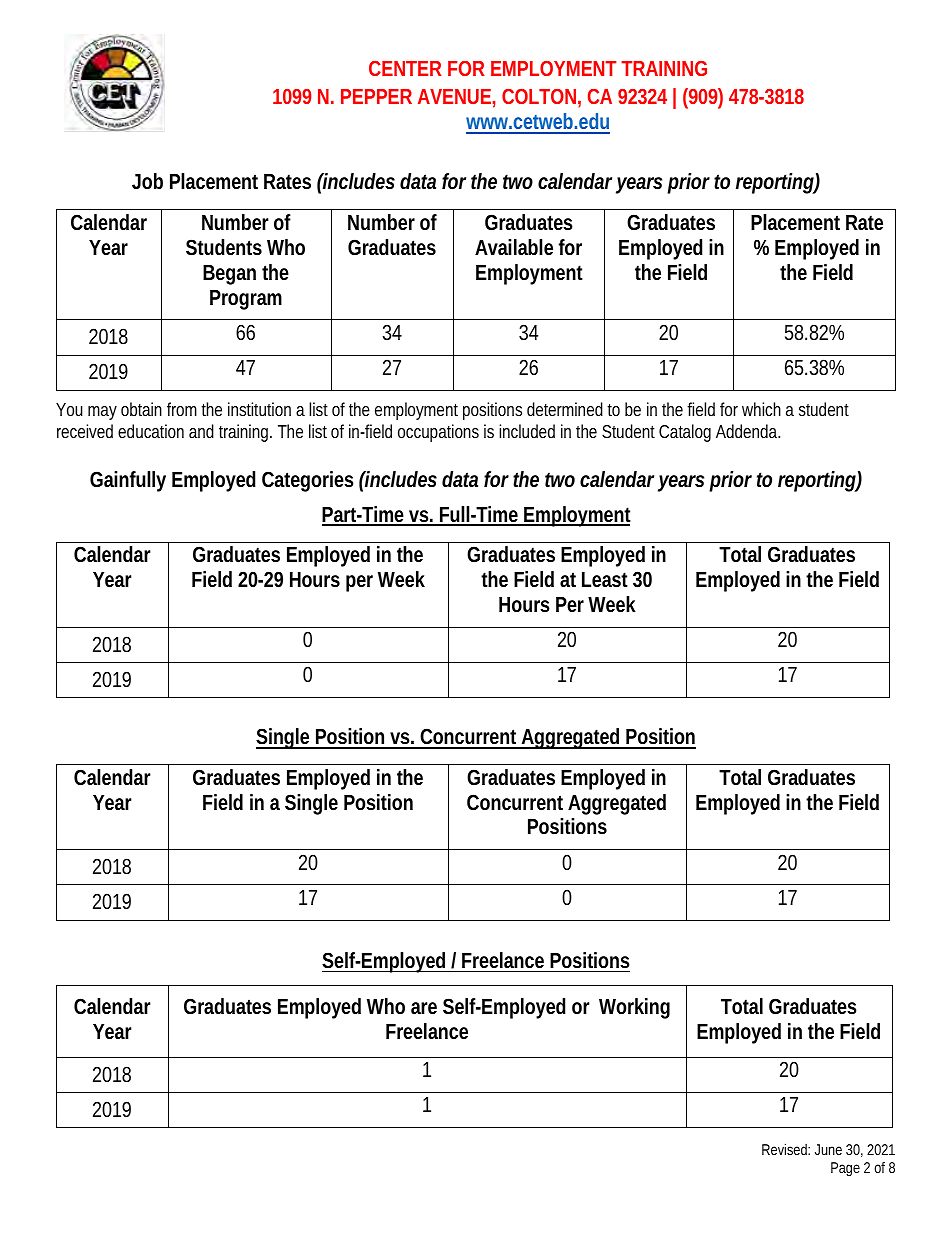 The image size is (952, 1233). I want to click on Addenda, so click(748, 431).
